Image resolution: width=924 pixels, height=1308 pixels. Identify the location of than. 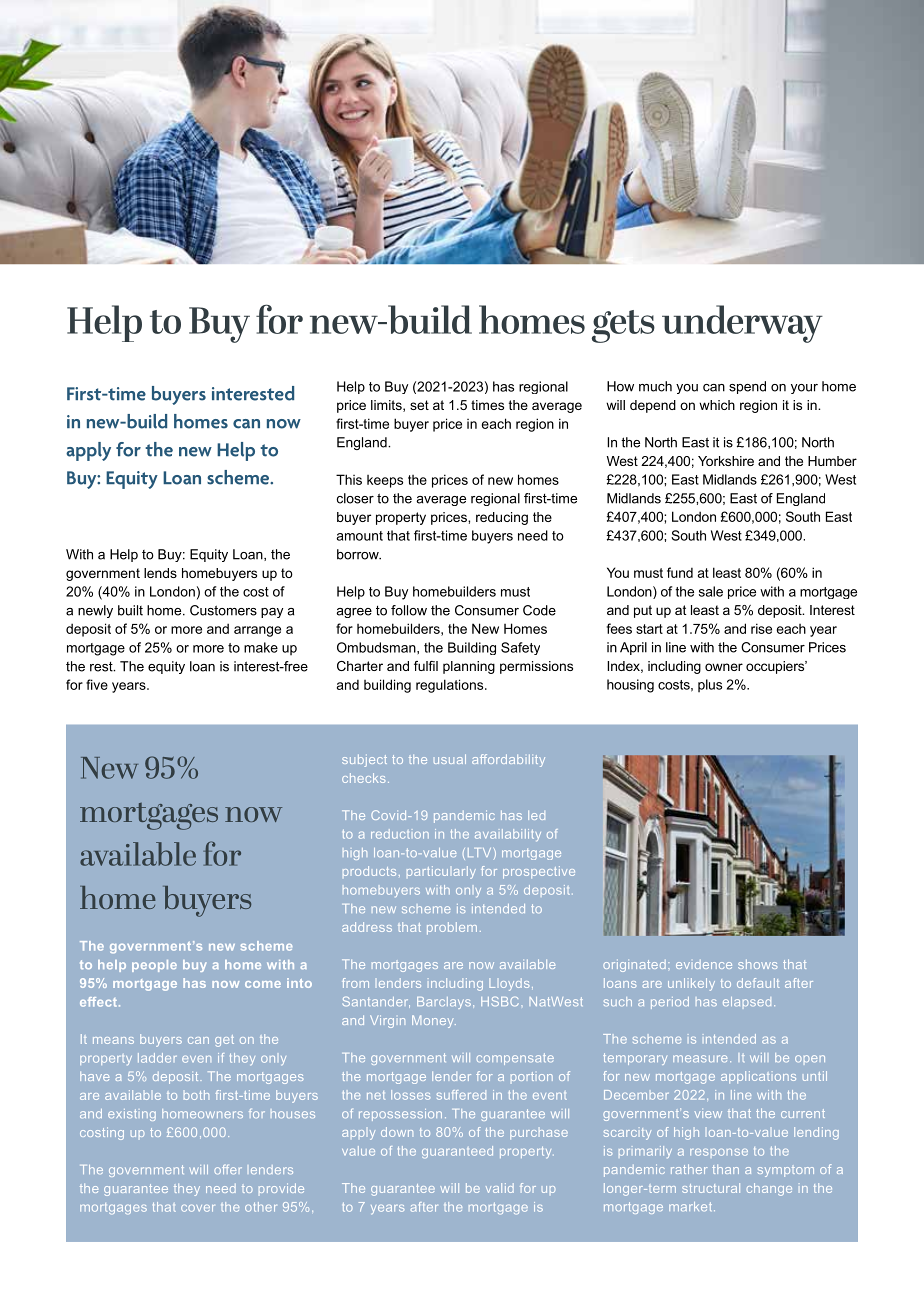
(725, 1169).
